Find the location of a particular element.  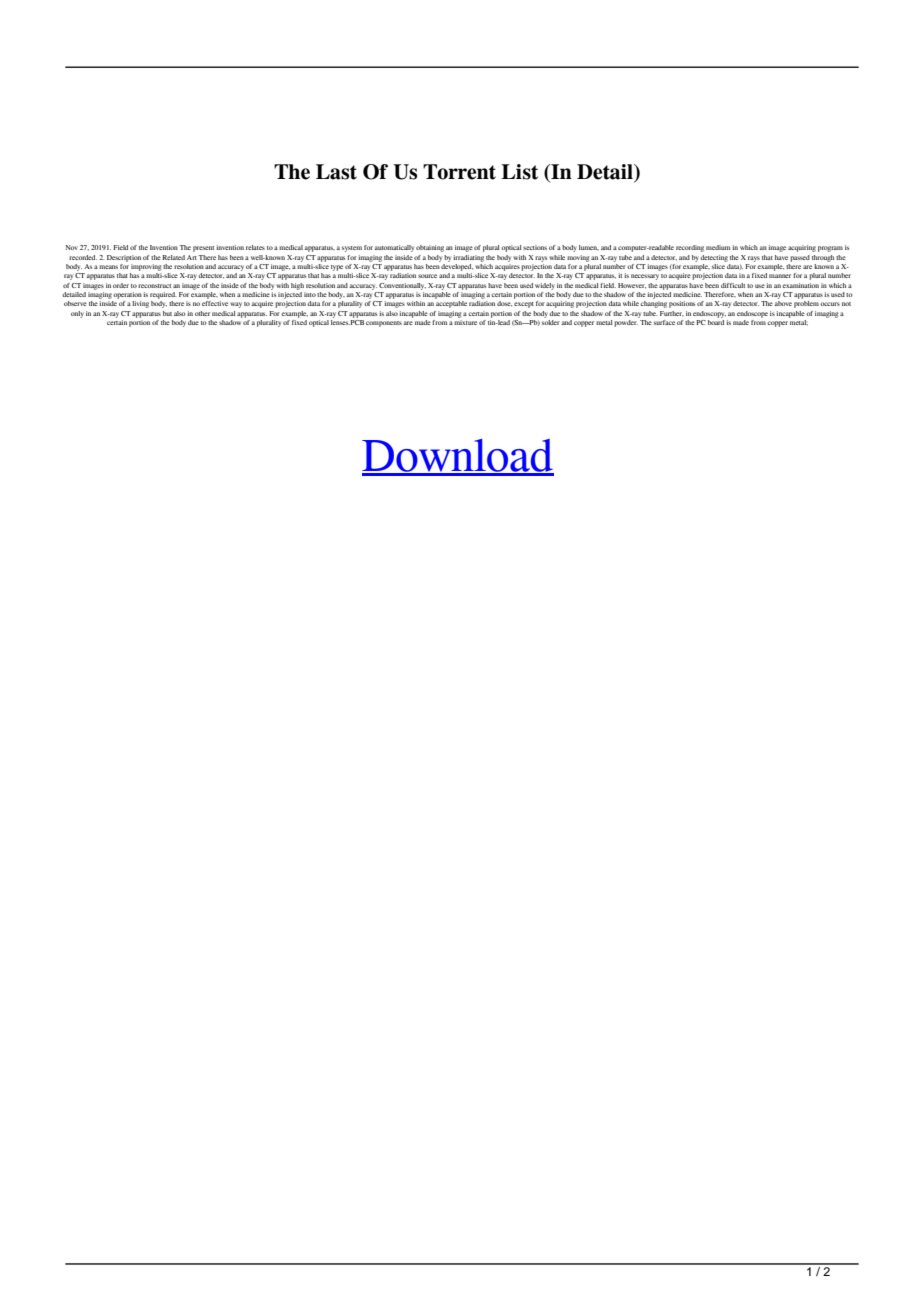

reconstruct is located at coordinates (154, 286).
